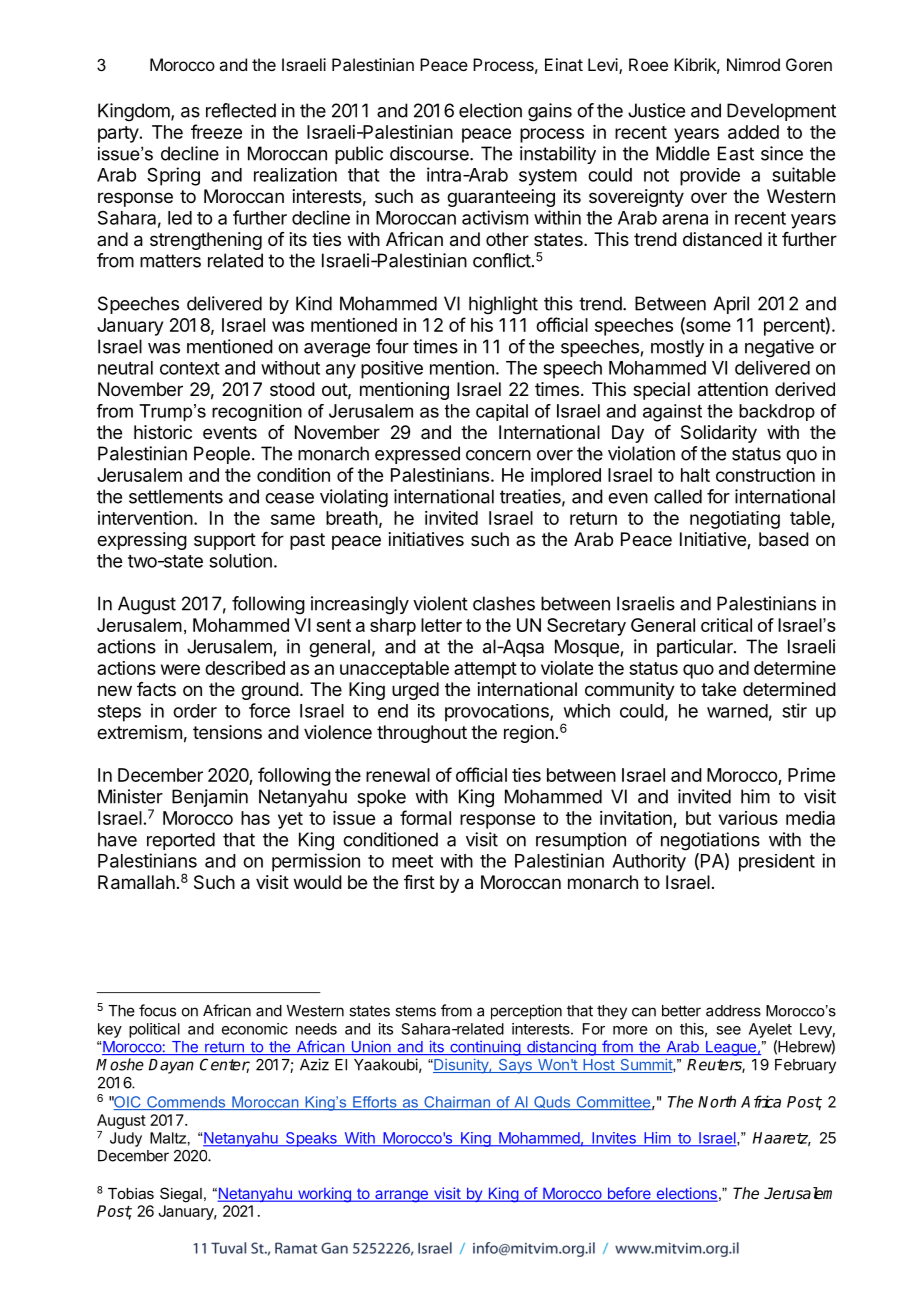 This page has height=1308, width=924. What do you see at coordinates (753, 132) in the page?
I see `added` at bounding box center [753, 132].
